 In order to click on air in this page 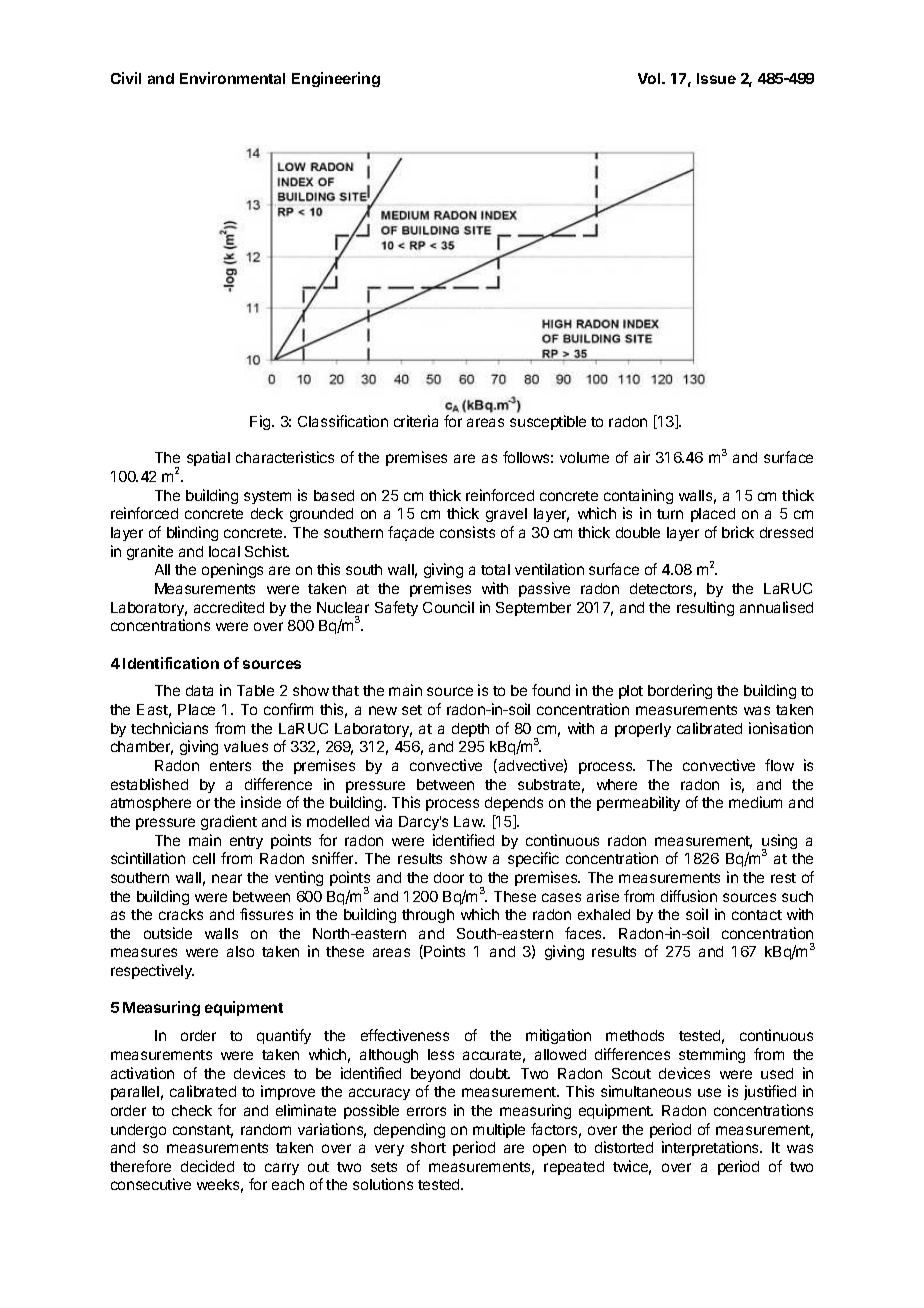, I will do `click(642, 457)`.
